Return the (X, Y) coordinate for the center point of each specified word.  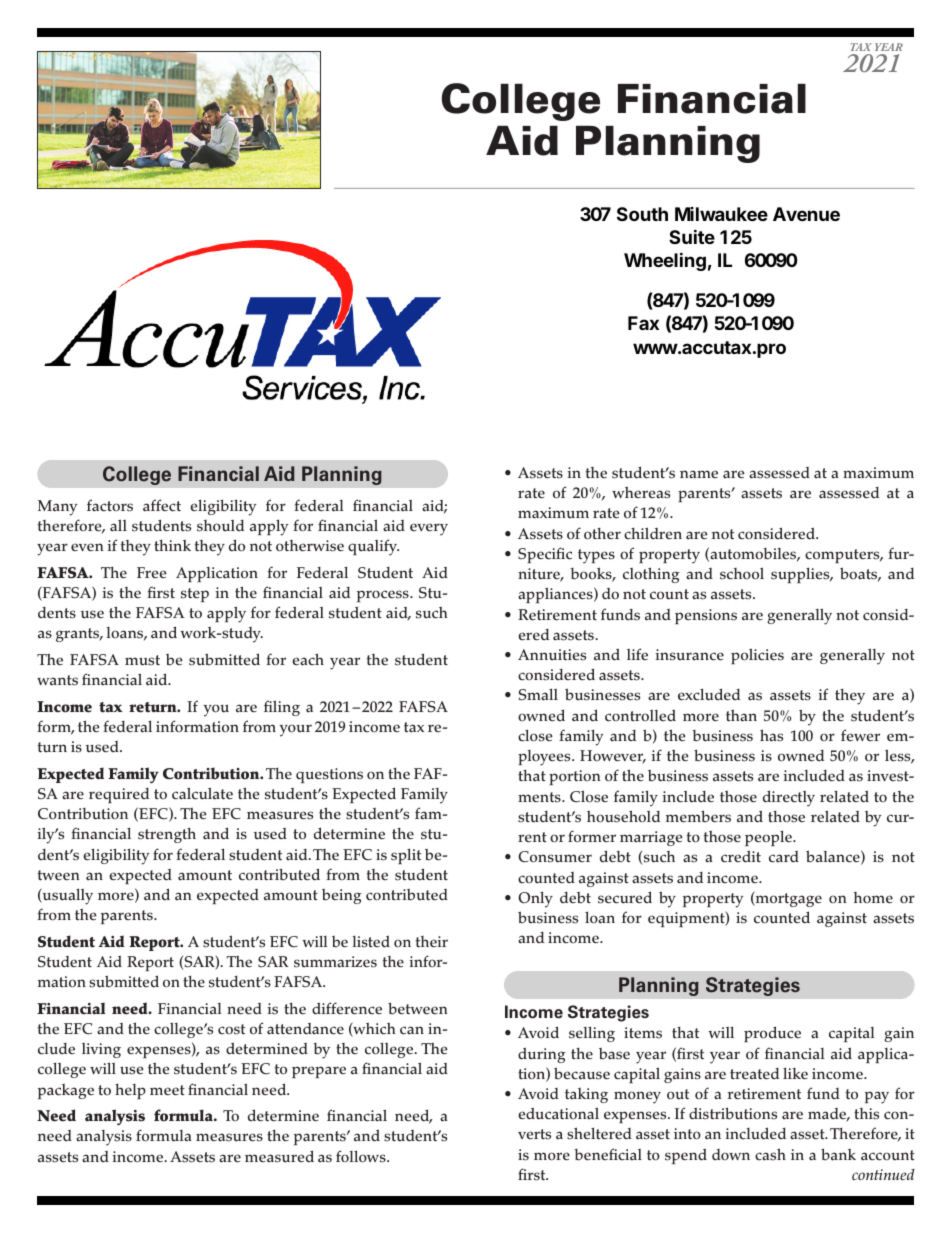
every (429, 529)
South (642, 214)
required (119, 795)
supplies (801, 575)
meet (167, 1090)
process (384, 596)
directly (789, 798)
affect (162, 505)
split (406, 856)
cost (231, 1029)
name (699, 474)
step (195, 595)
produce (772, 1034)
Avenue (806, 214)
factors (110, 505)
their (432, 942)
